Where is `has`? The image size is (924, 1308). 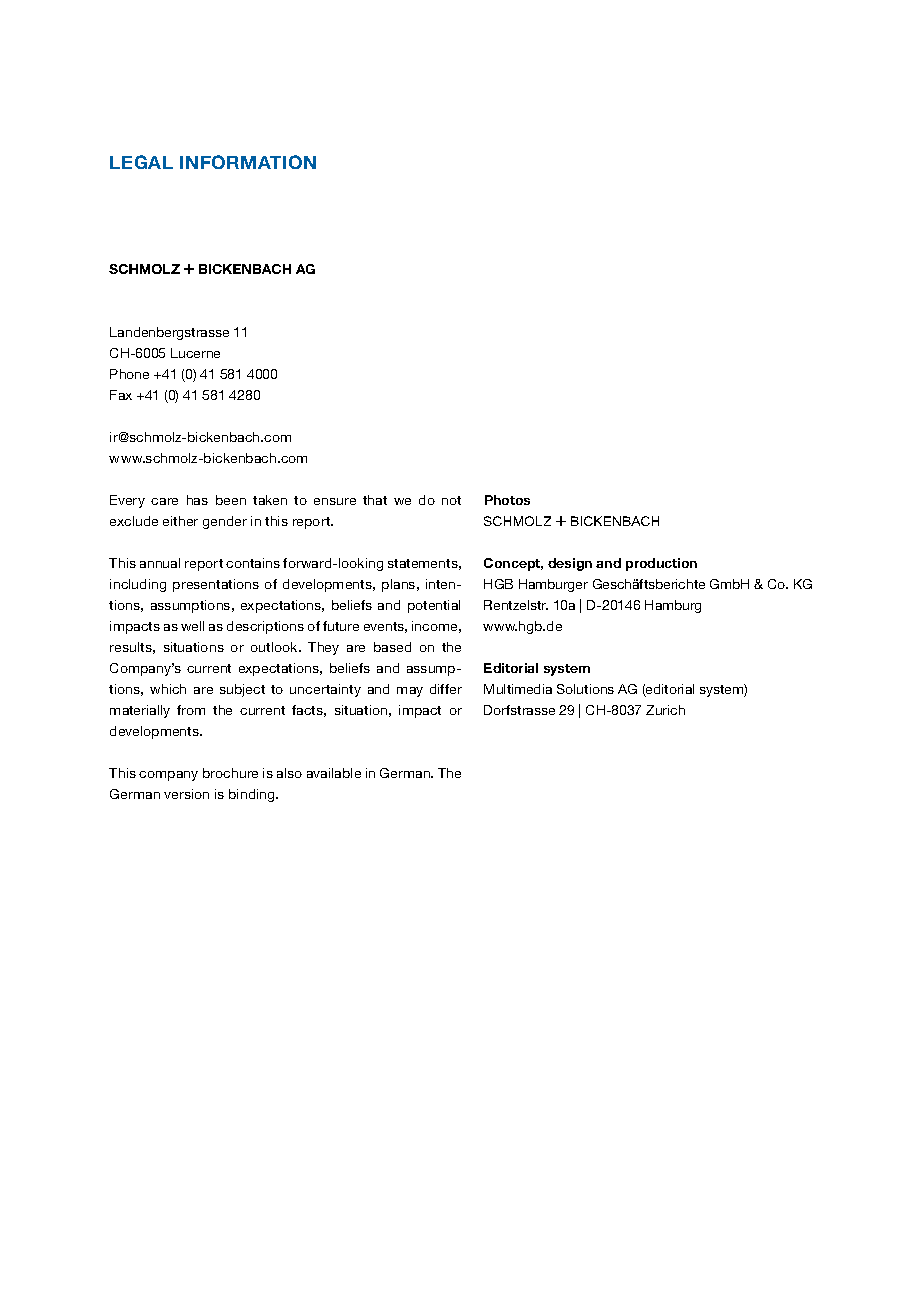 has is located at coordinates (197, 500).
